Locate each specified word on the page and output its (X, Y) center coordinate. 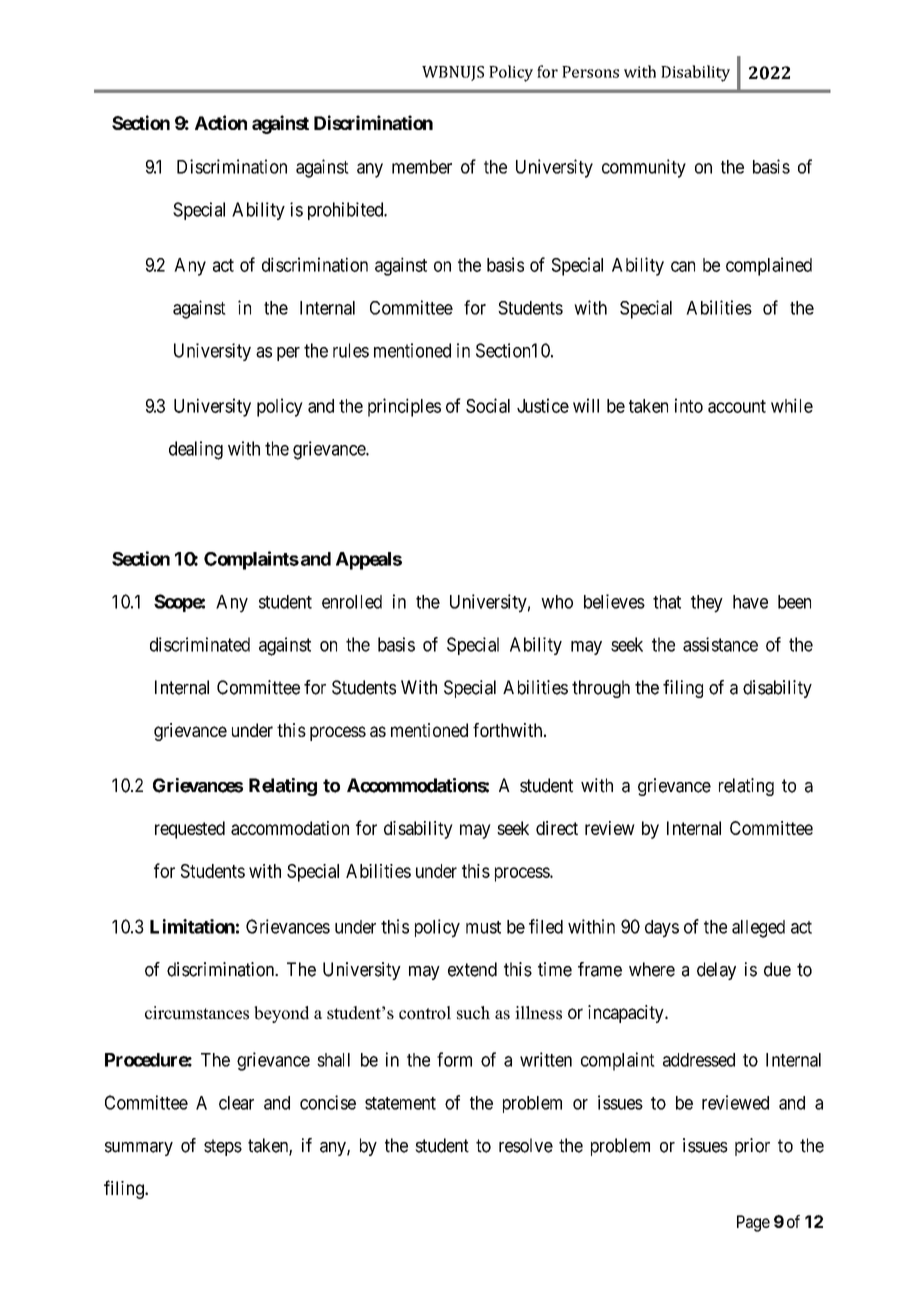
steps (223, 1147)
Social (488, 405)
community (644, 168)
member (422, 167)
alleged (758, 929)
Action (221, 122)
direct (557, 828)
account (737, 406)
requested (190, 830)
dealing (196, 450)
